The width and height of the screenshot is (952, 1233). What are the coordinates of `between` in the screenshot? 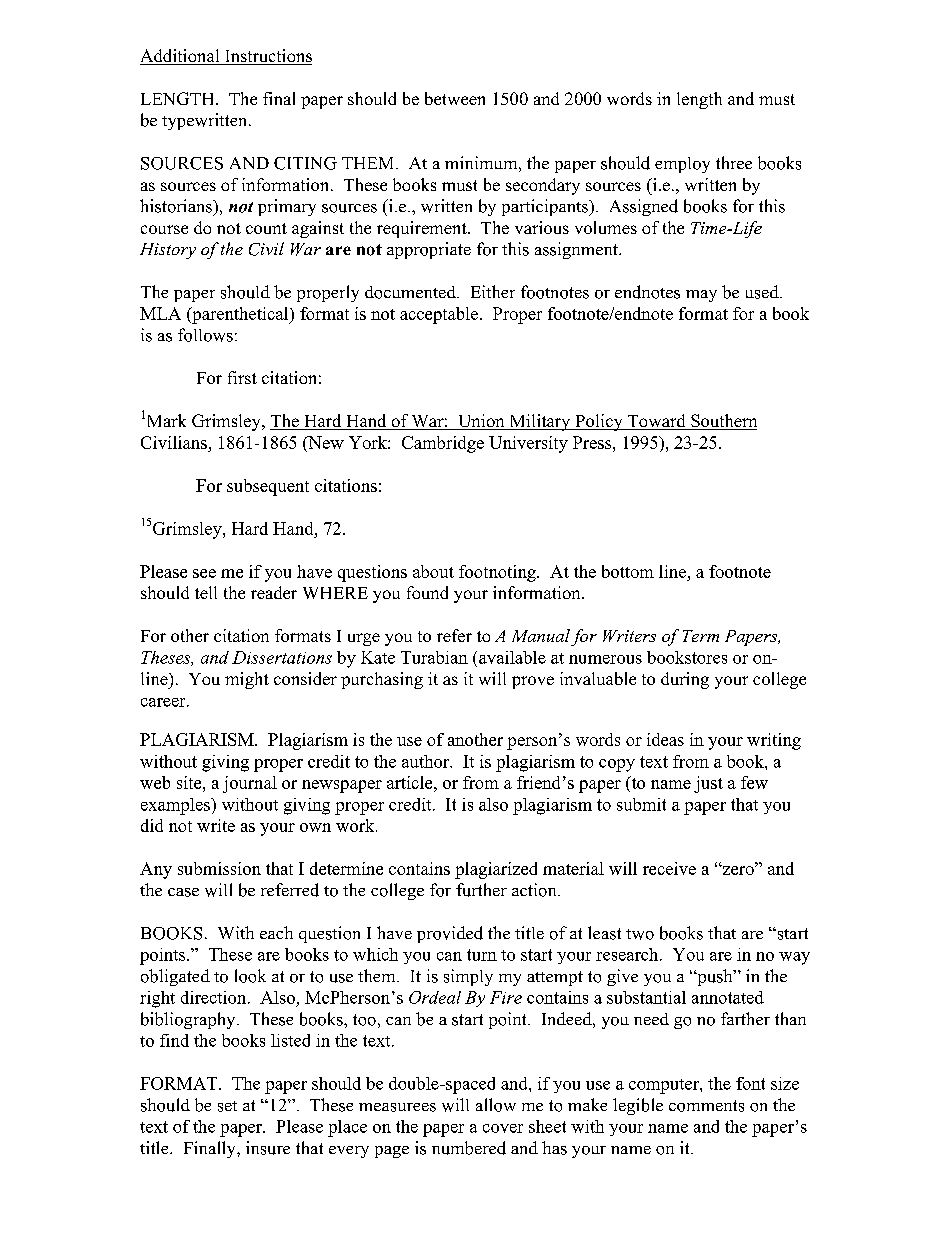 It's located at (455, 98).
